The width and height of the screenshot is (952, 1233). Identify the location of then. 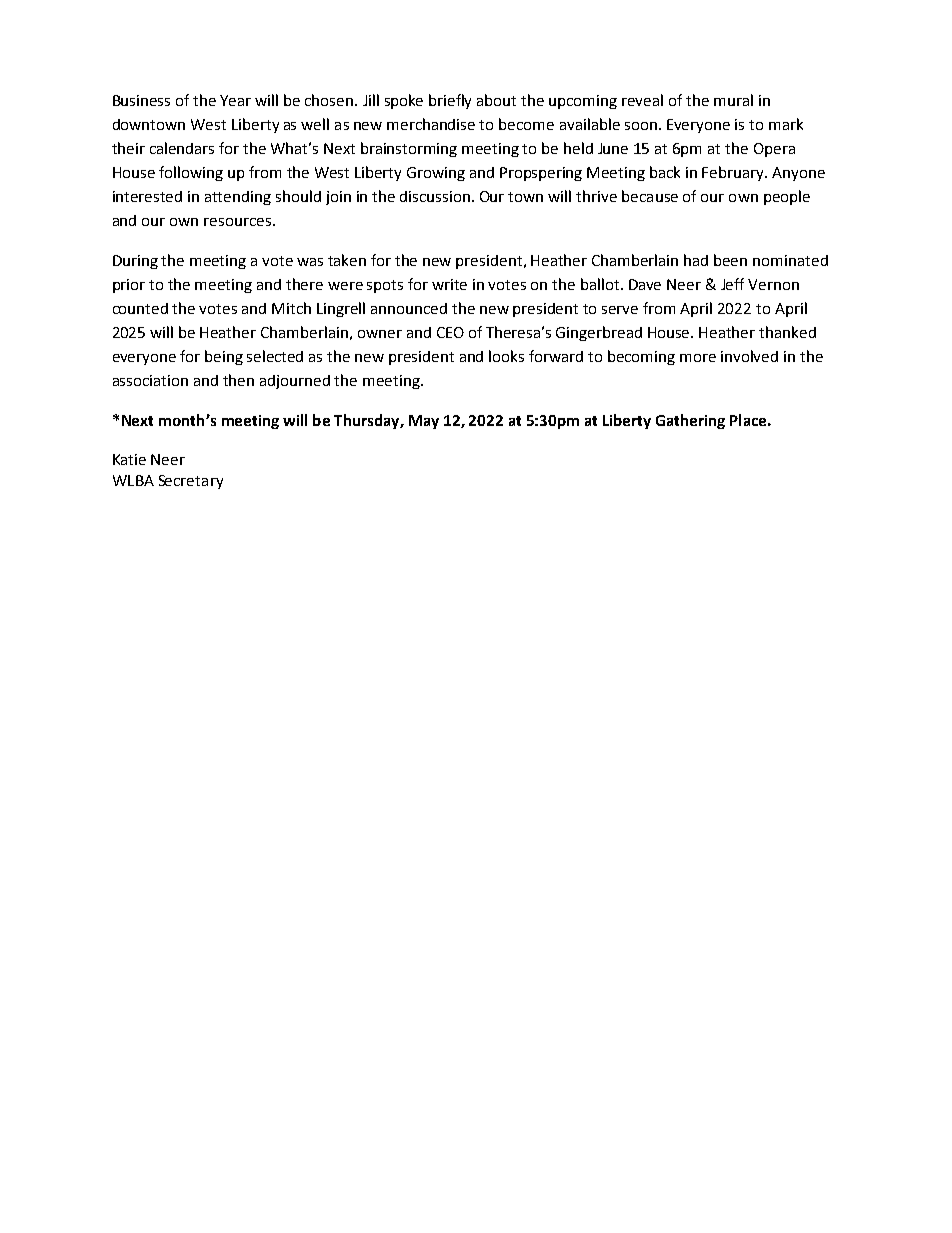
(238, 380).
